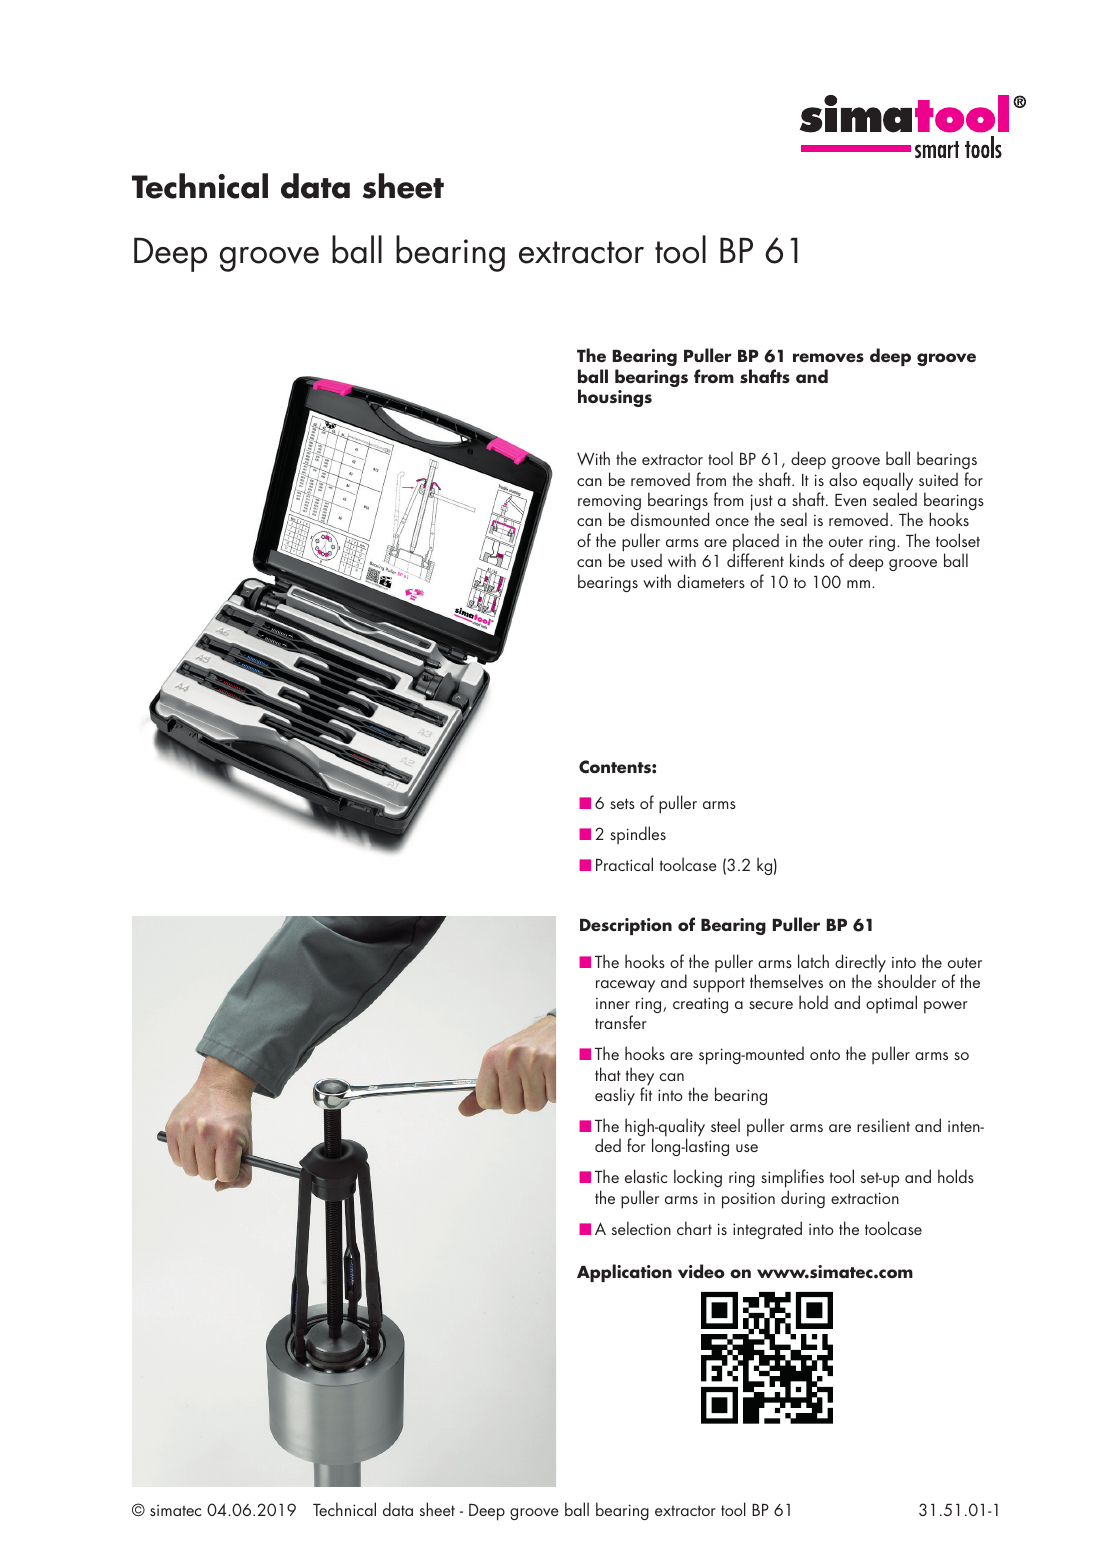  I want to click on selection, so click(641, 1228).
